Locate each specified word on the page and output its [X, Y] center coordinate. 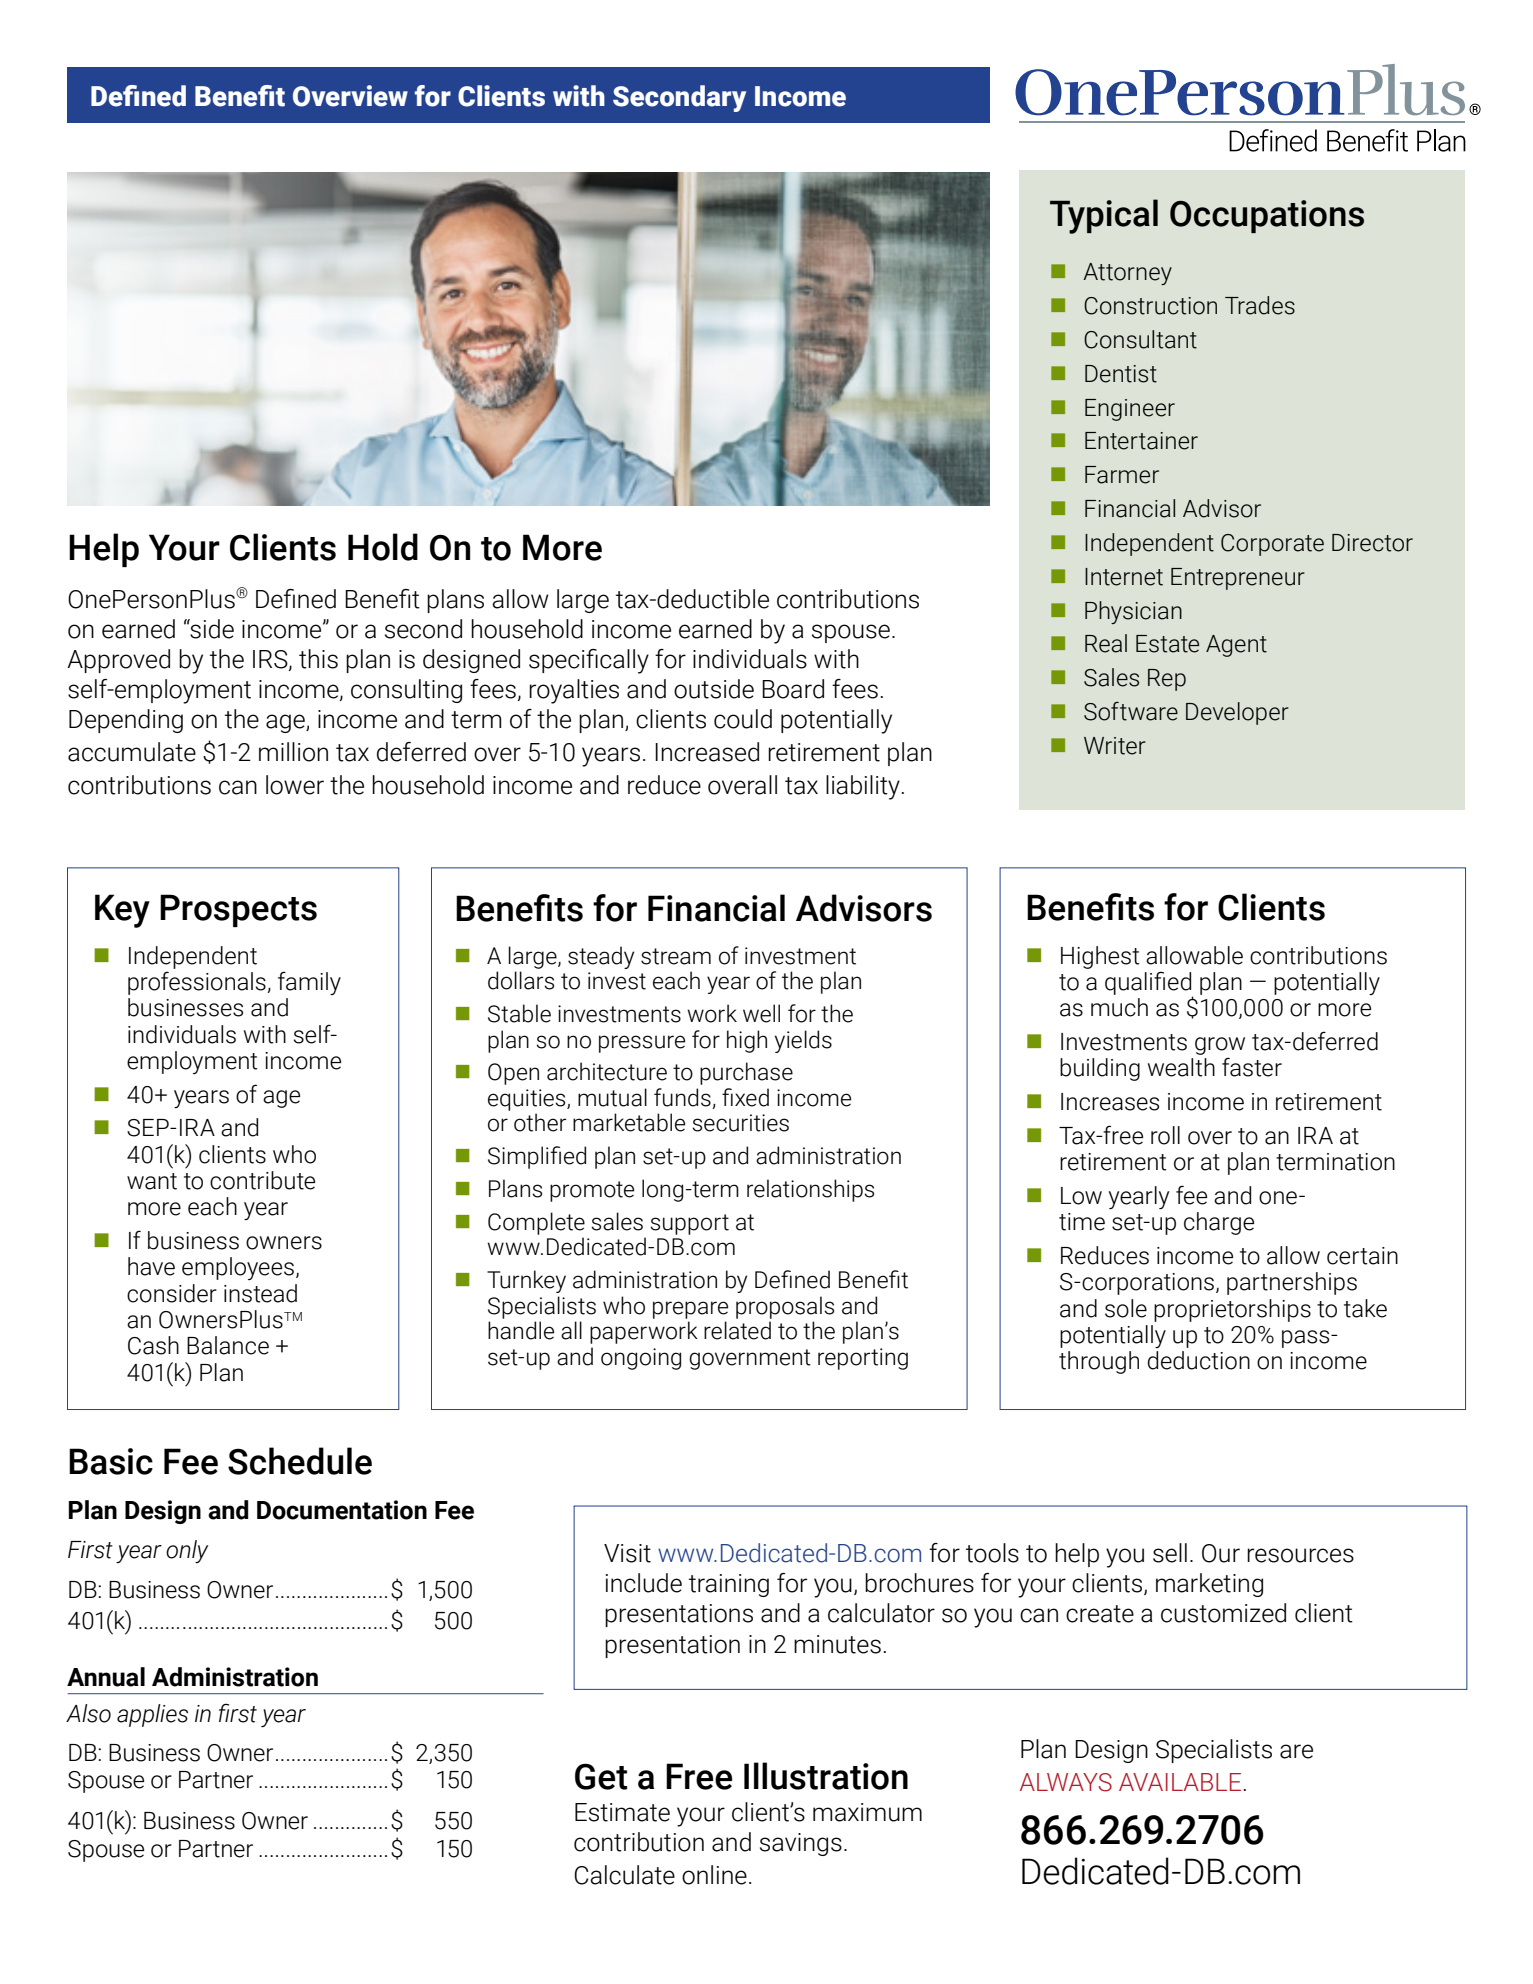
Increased [707, 752]
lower [295, 785]
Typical [1104, 216]
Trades [1260, 305]
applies [152, 1715]
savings [801, 1844]
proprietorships [1232, 1310]
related [737, 1330]
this [318, 659]
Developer [1237, 713]
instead [260, 1293]
